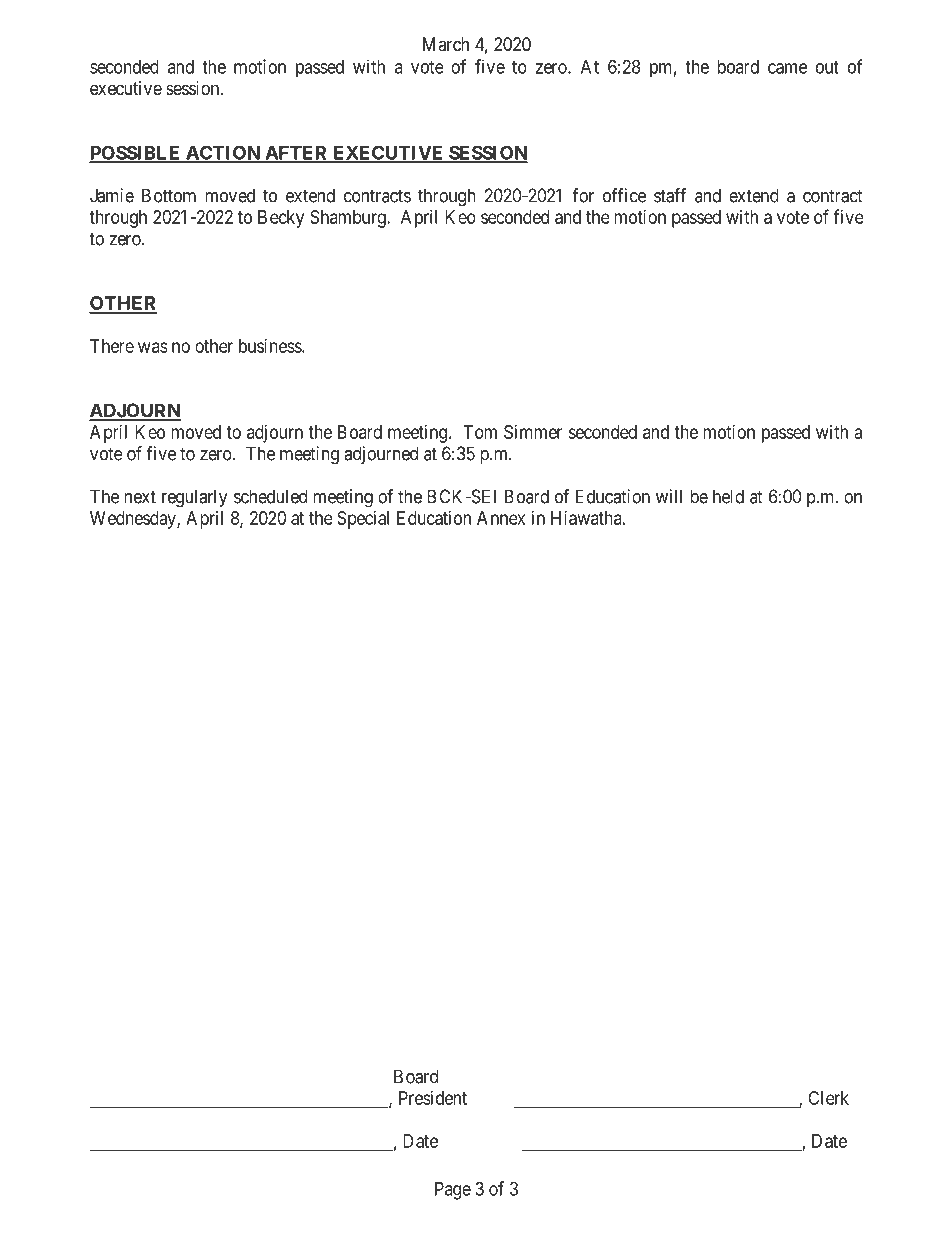  I want to click on Wednesday, so click(134, 520).
